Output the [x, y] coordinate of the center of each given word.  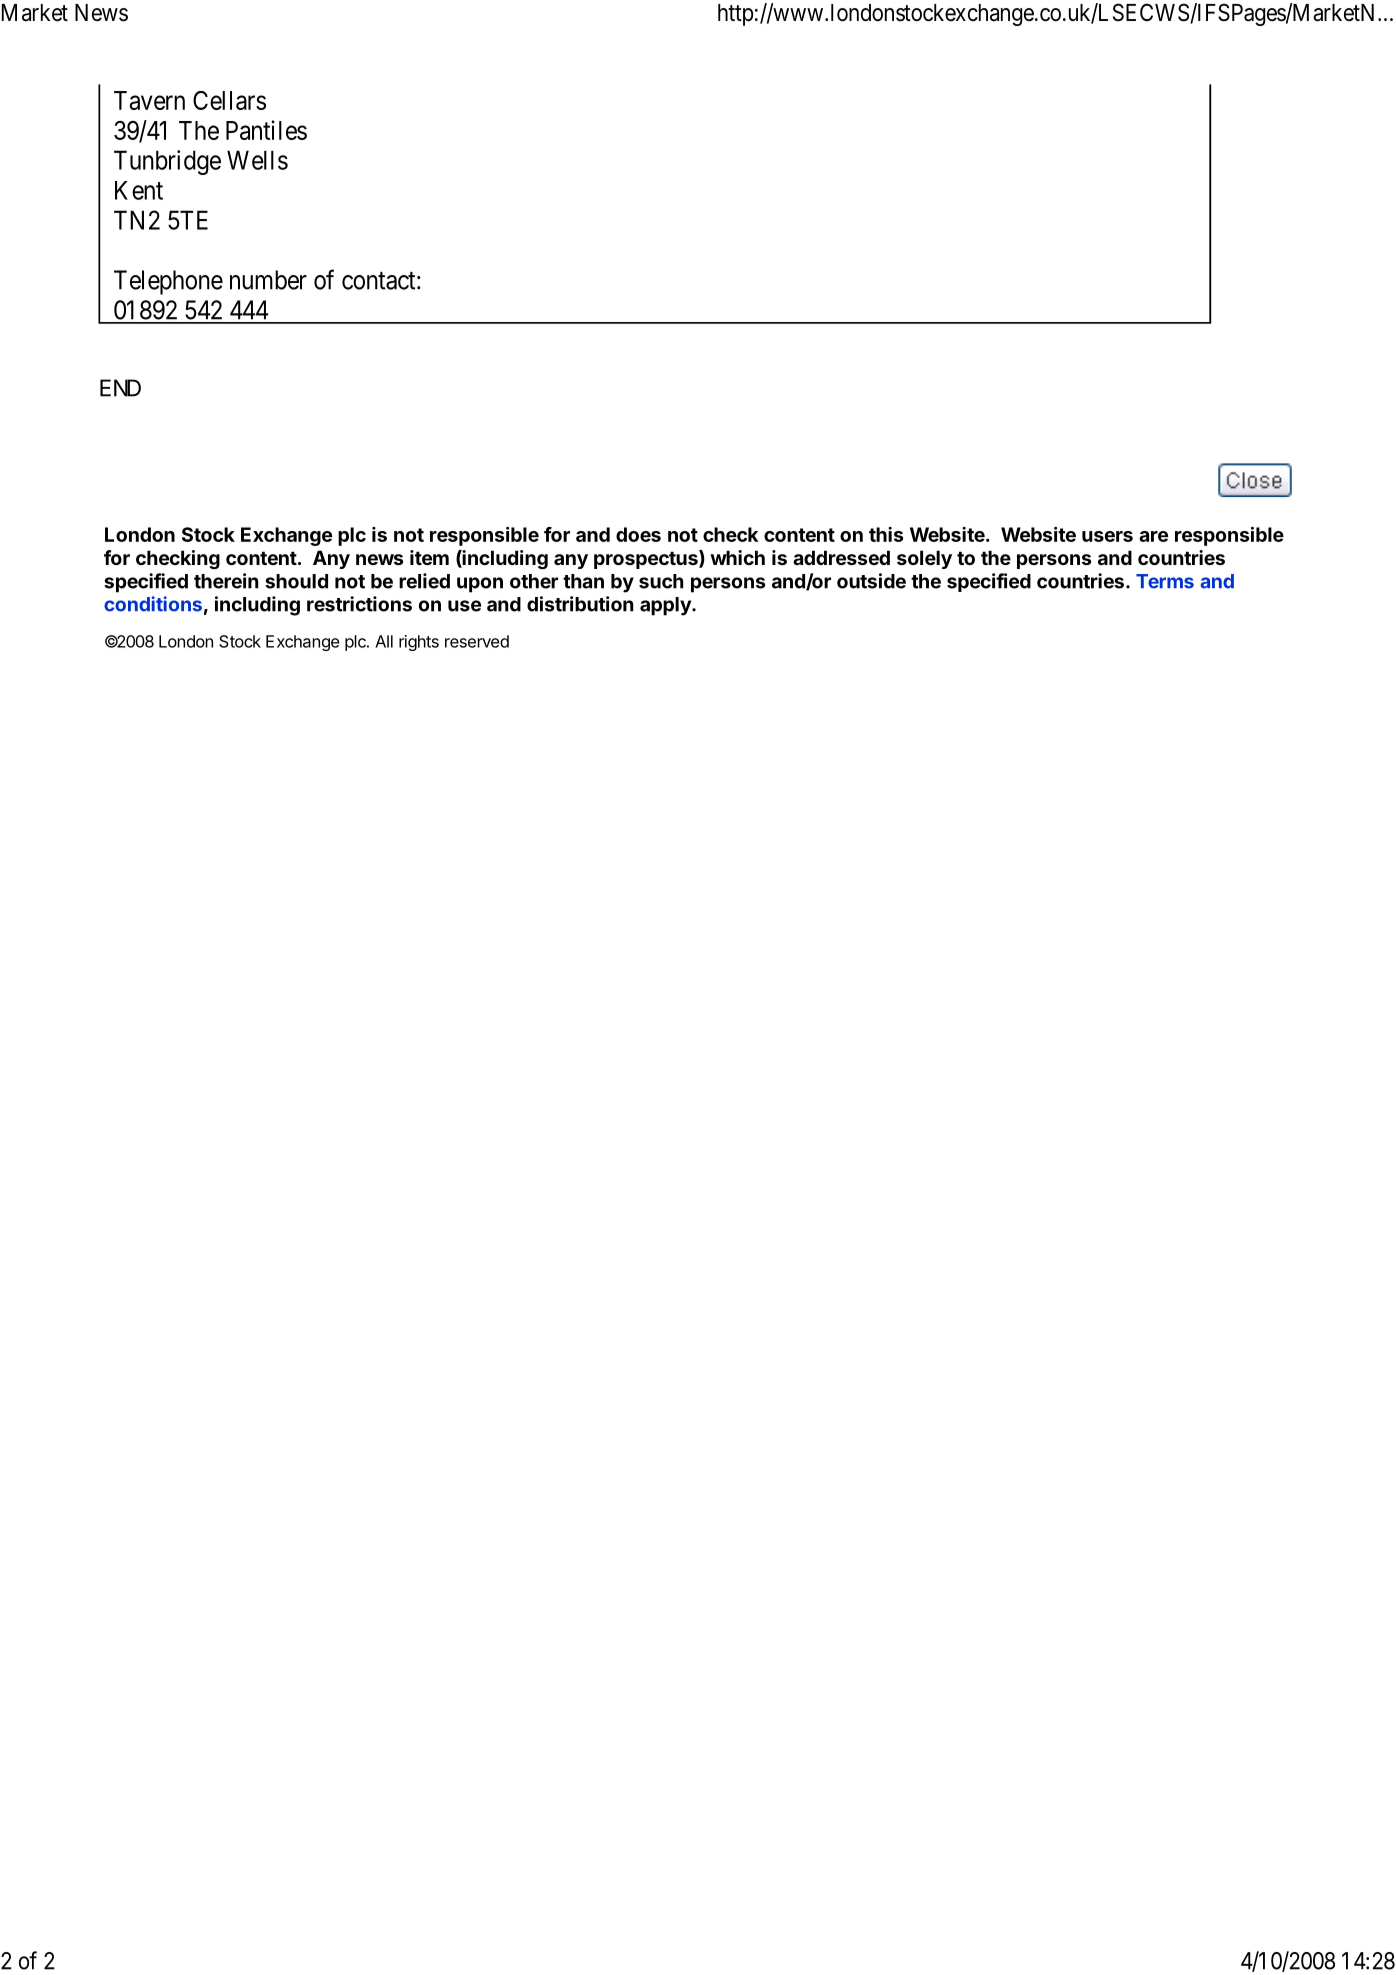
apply [666, 606]
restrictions [359, 604]
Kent [139, 190]
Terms [1165, 581]
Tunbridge [167, 162]
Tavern [149, 100]
